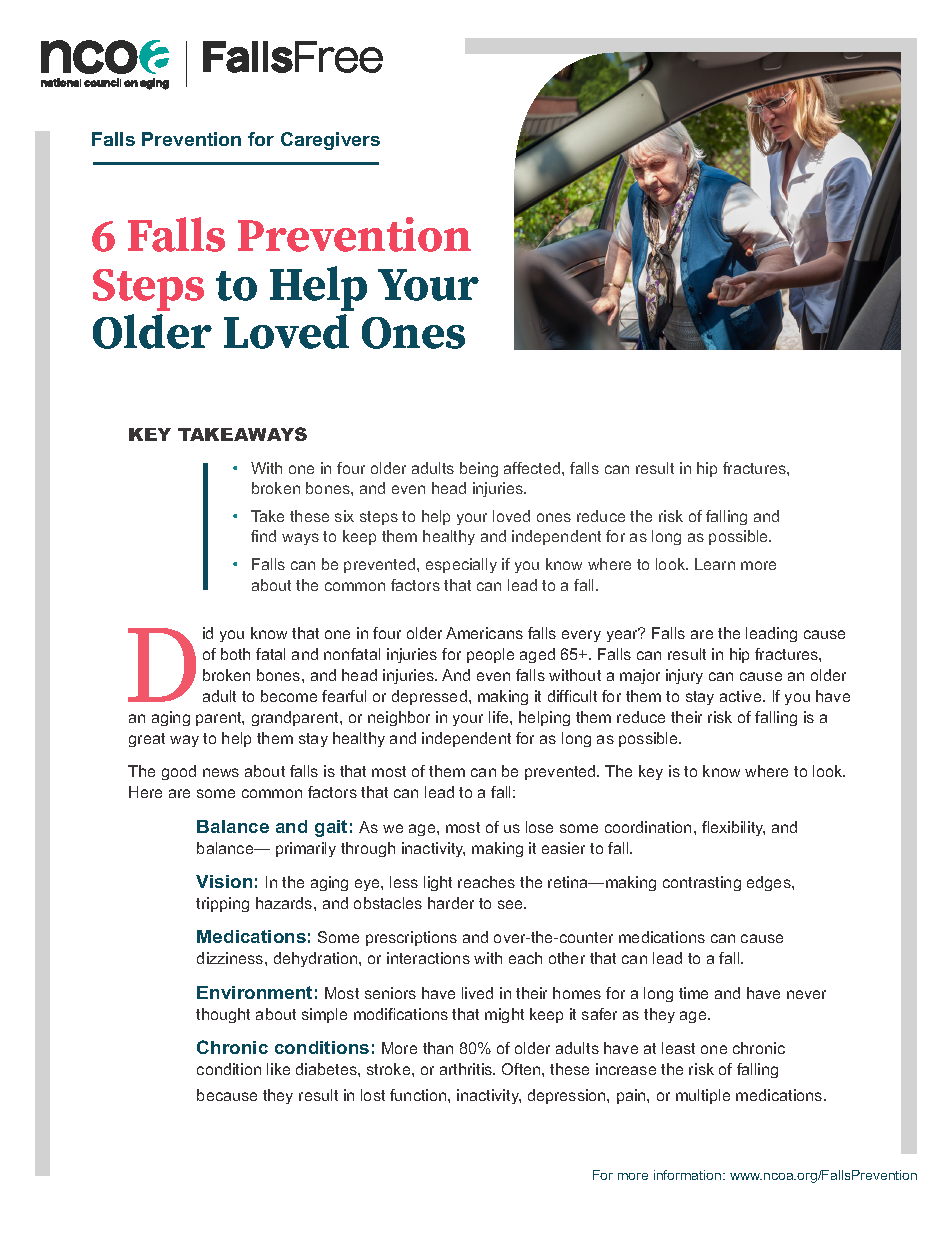  I want to click on information, so click(689, 1175).
